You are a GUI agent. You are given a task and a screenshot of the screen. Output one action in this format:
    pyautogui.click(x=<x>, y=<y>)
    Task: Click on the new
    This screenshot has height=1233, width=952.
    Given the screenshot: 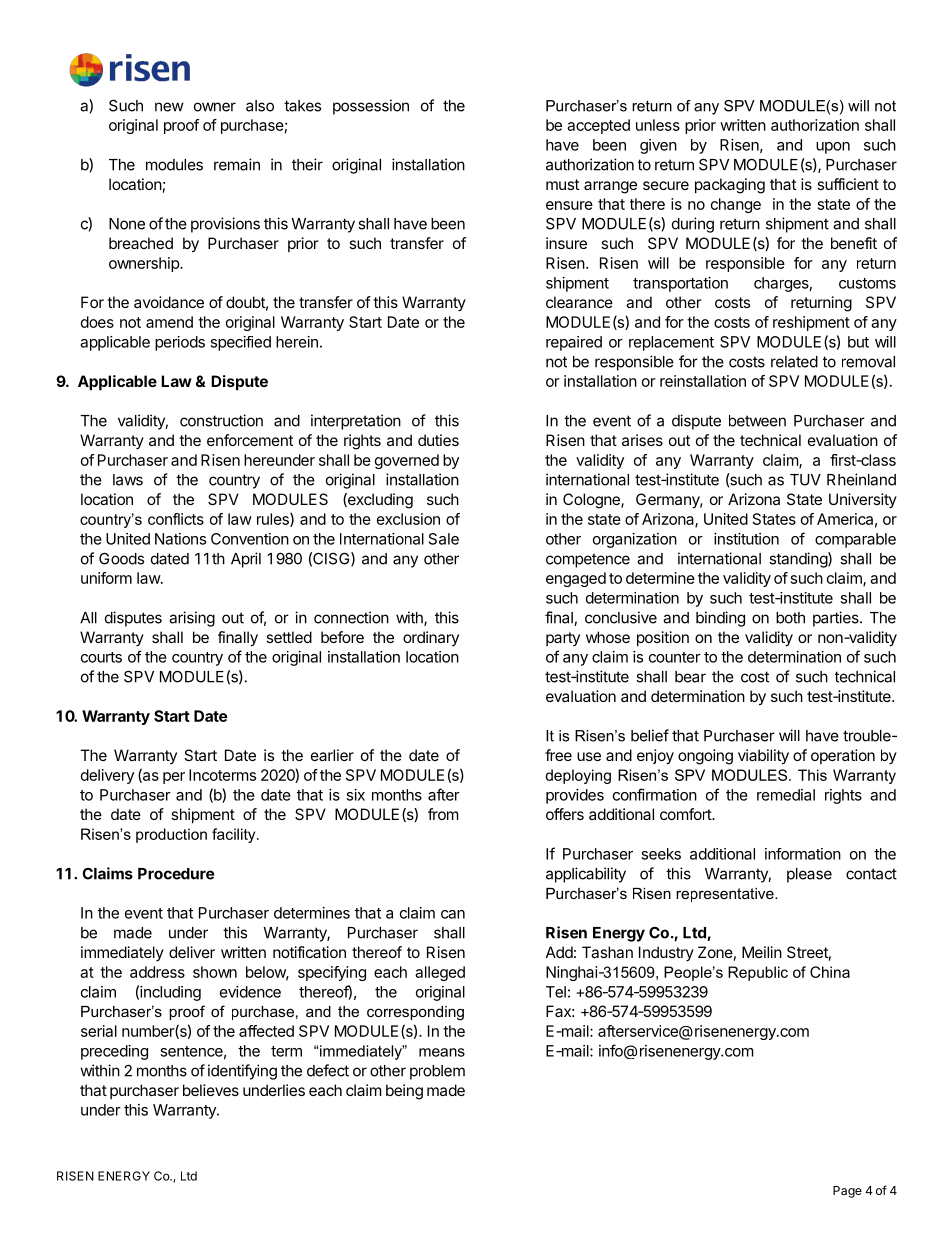 What is the action you would take?
    pyautogui.click(x=169, y=107)
